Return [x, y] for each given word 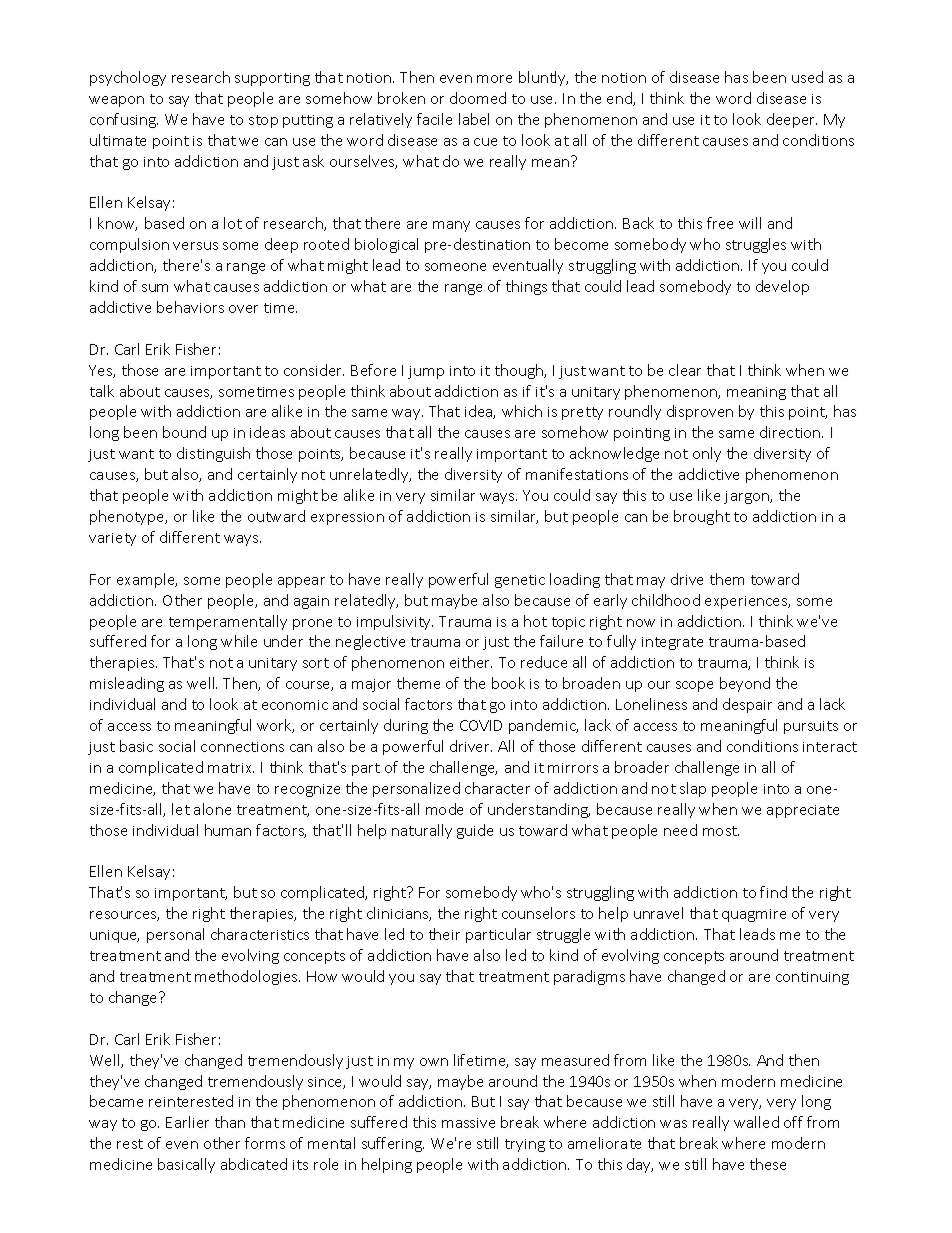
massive [468, 1123]
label [474, 119]
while [239, 641]
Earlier [187, 1122]
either [471, 662]
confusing [124, 120]
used [807, 77]
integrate [672, 643]
